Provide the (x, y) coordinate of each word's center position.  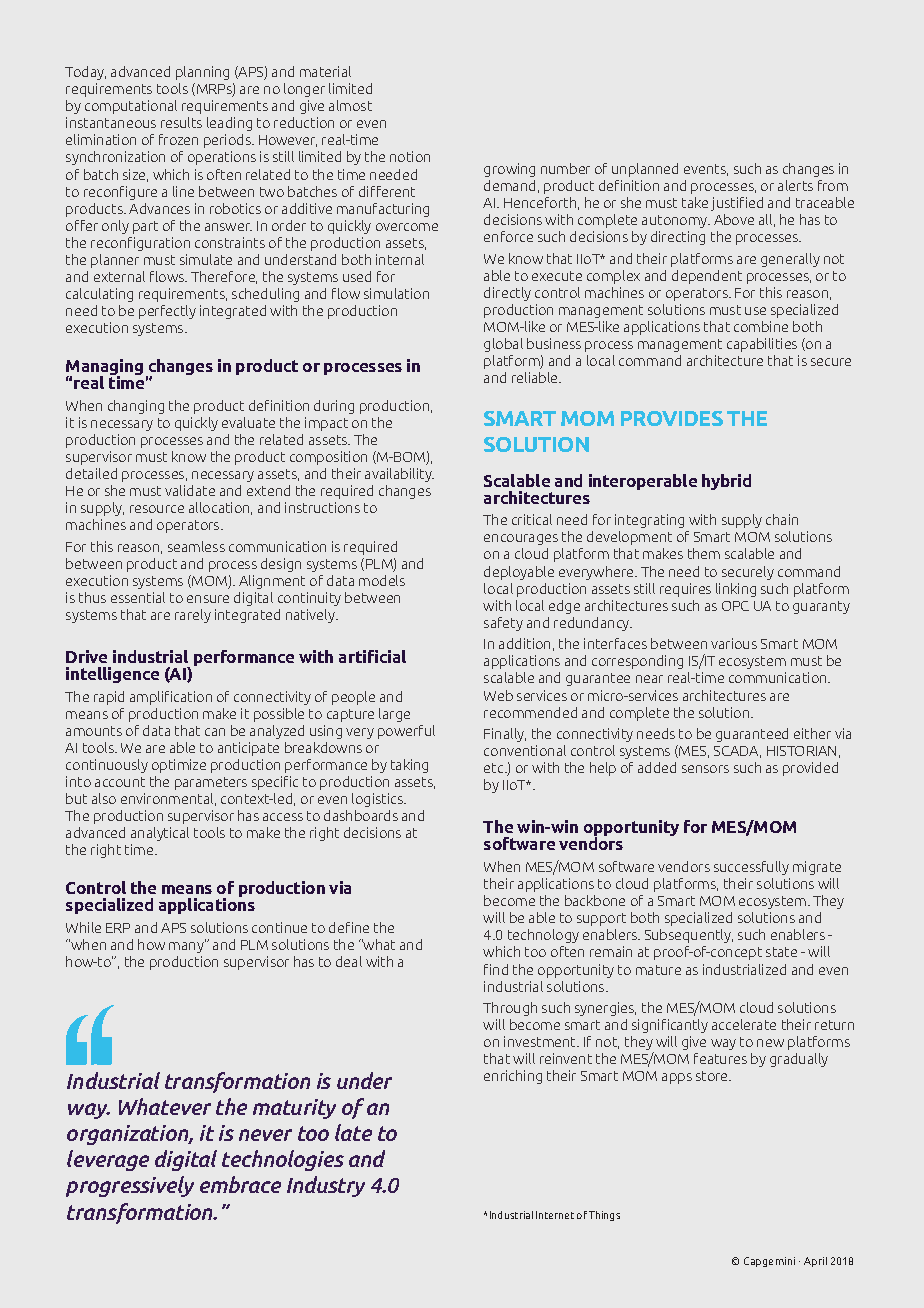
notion (410, 156)
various (734, 643)
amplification (171, 698)
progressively (130, 1186)
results (181, 122)
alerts (795, 185)
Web (498, 695)
